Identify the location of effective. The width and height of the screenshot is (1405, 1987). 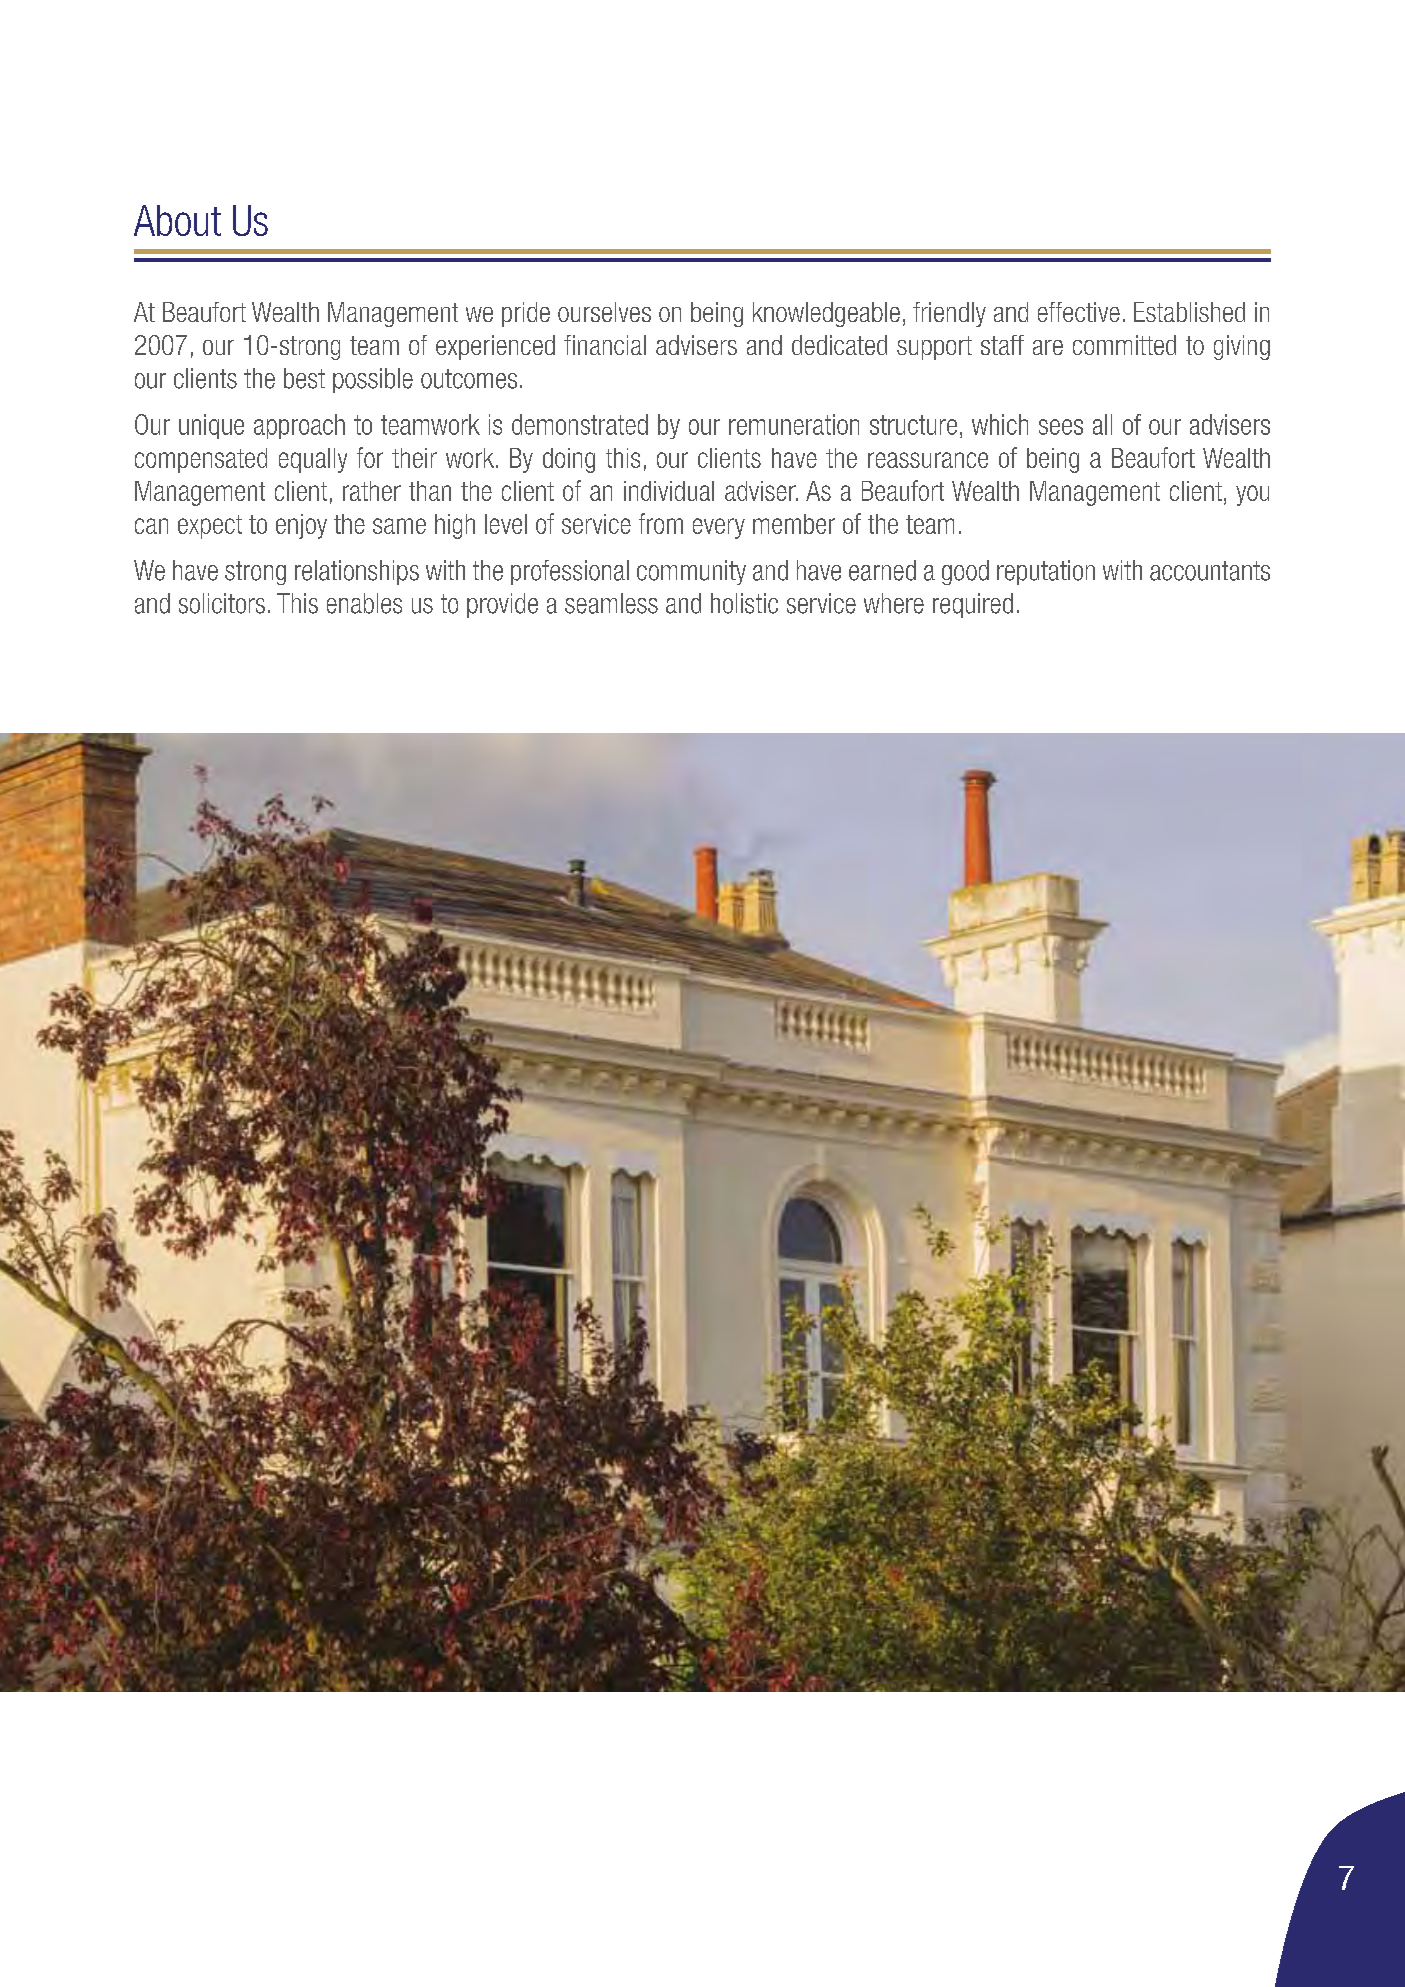
(1079, 312).
